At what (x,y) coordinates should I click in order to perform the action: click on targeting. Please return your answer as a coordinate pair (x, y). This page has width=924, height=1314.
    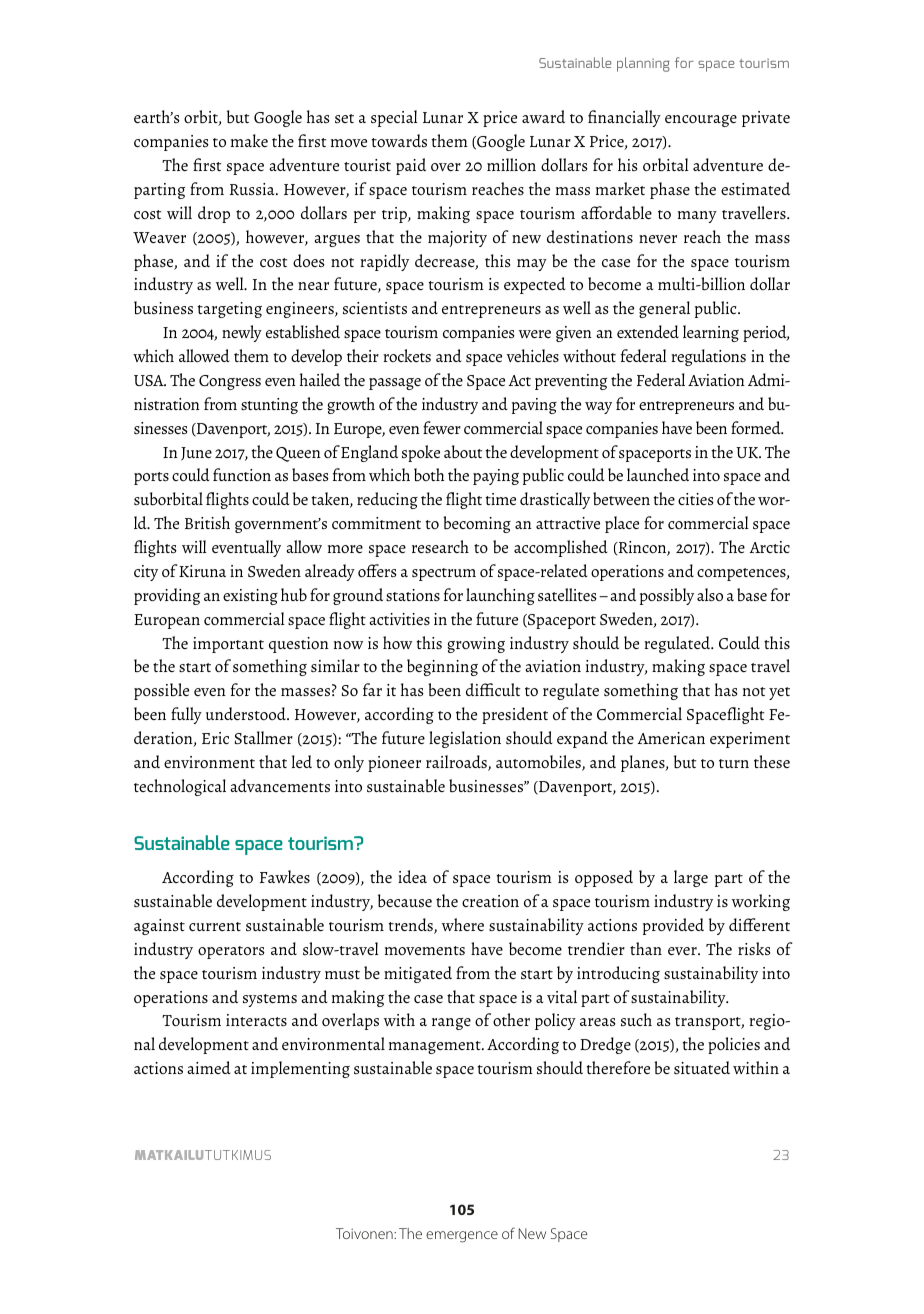
    Looking at the image, I should click on (229, 310).
